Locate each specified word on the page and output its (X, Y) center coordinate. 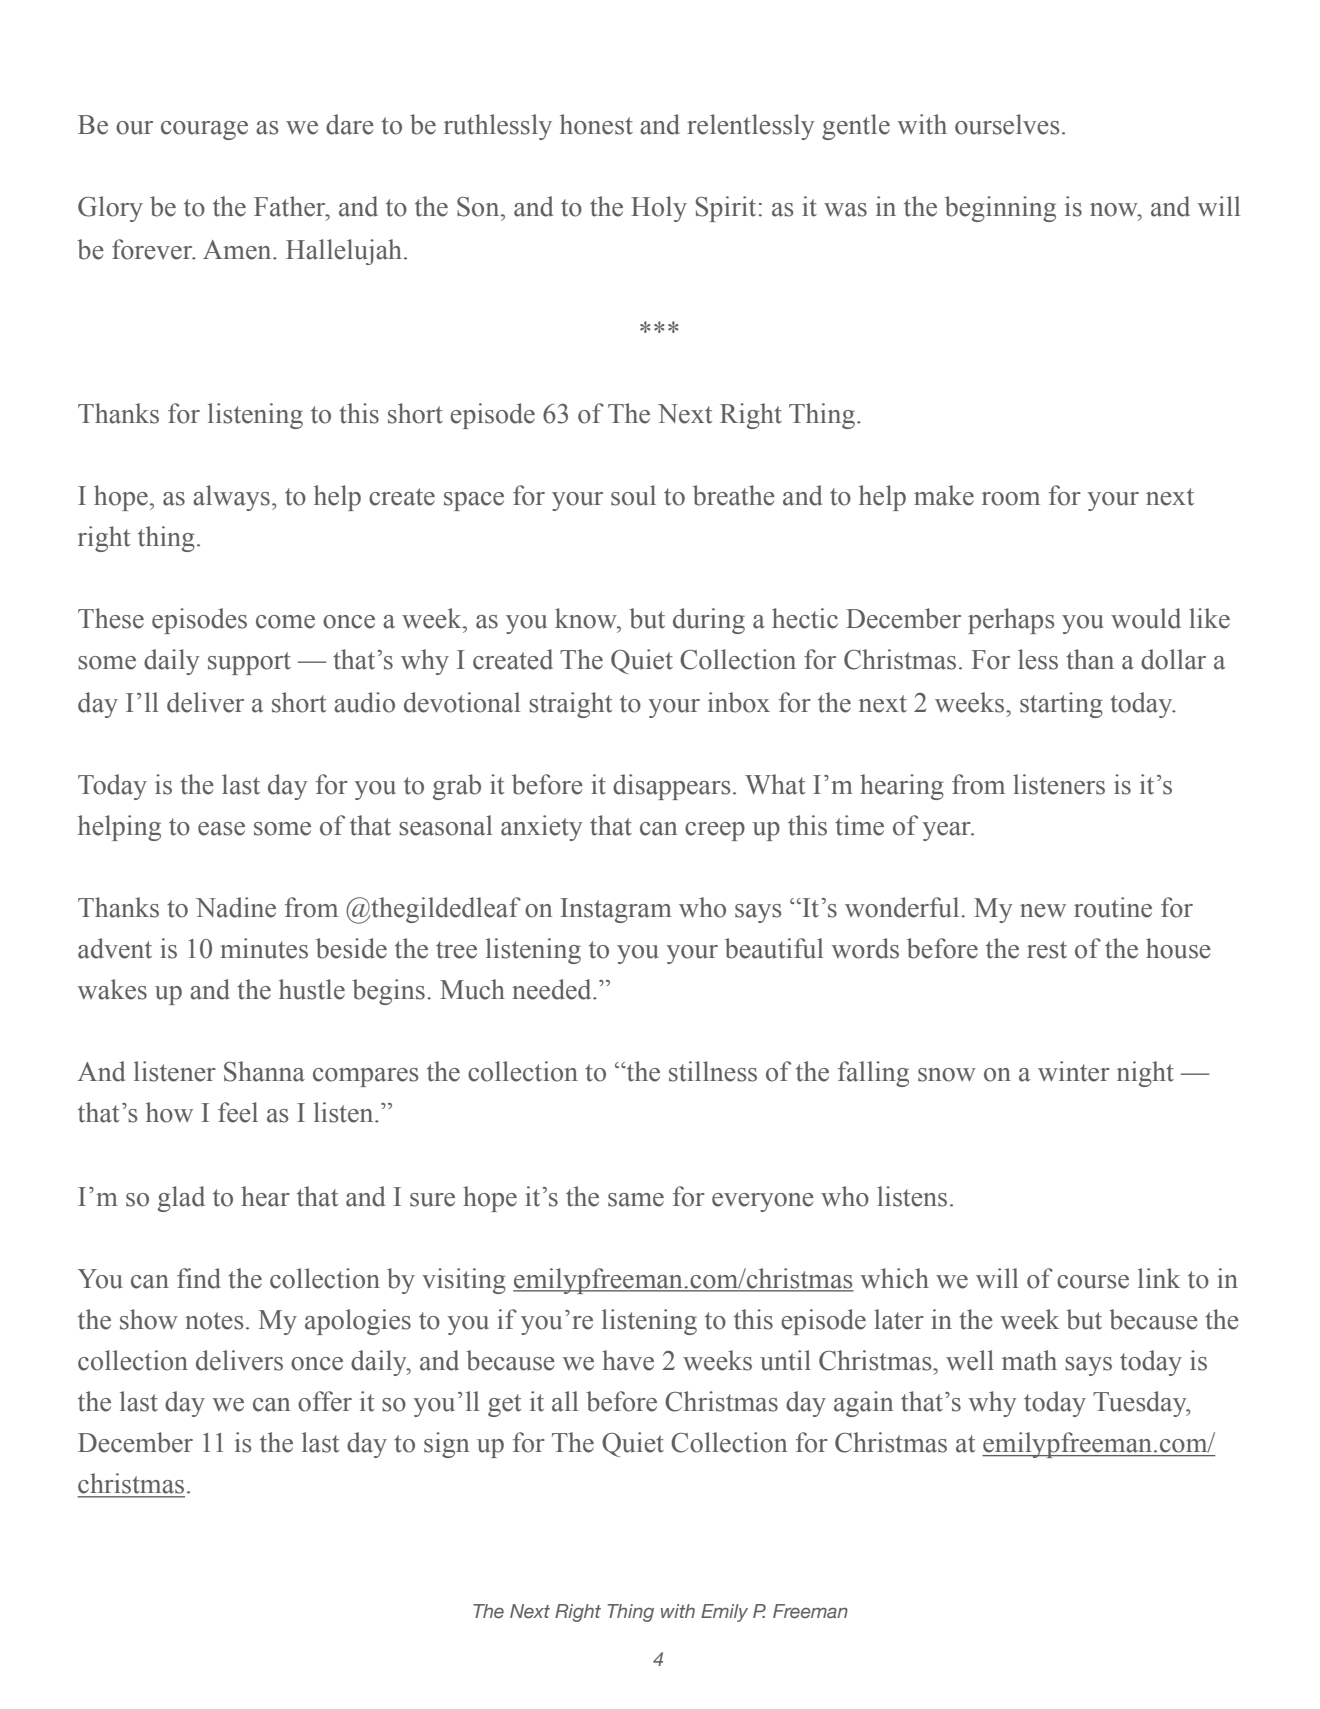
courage (204, 130)
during (709, 621)
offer (325, 1401)
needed (553, 989)
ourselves (1007, 124)
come (285, 622)
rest (1047, 950)
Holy (659, 209)
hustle (312, 989)
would (1146, 618)
